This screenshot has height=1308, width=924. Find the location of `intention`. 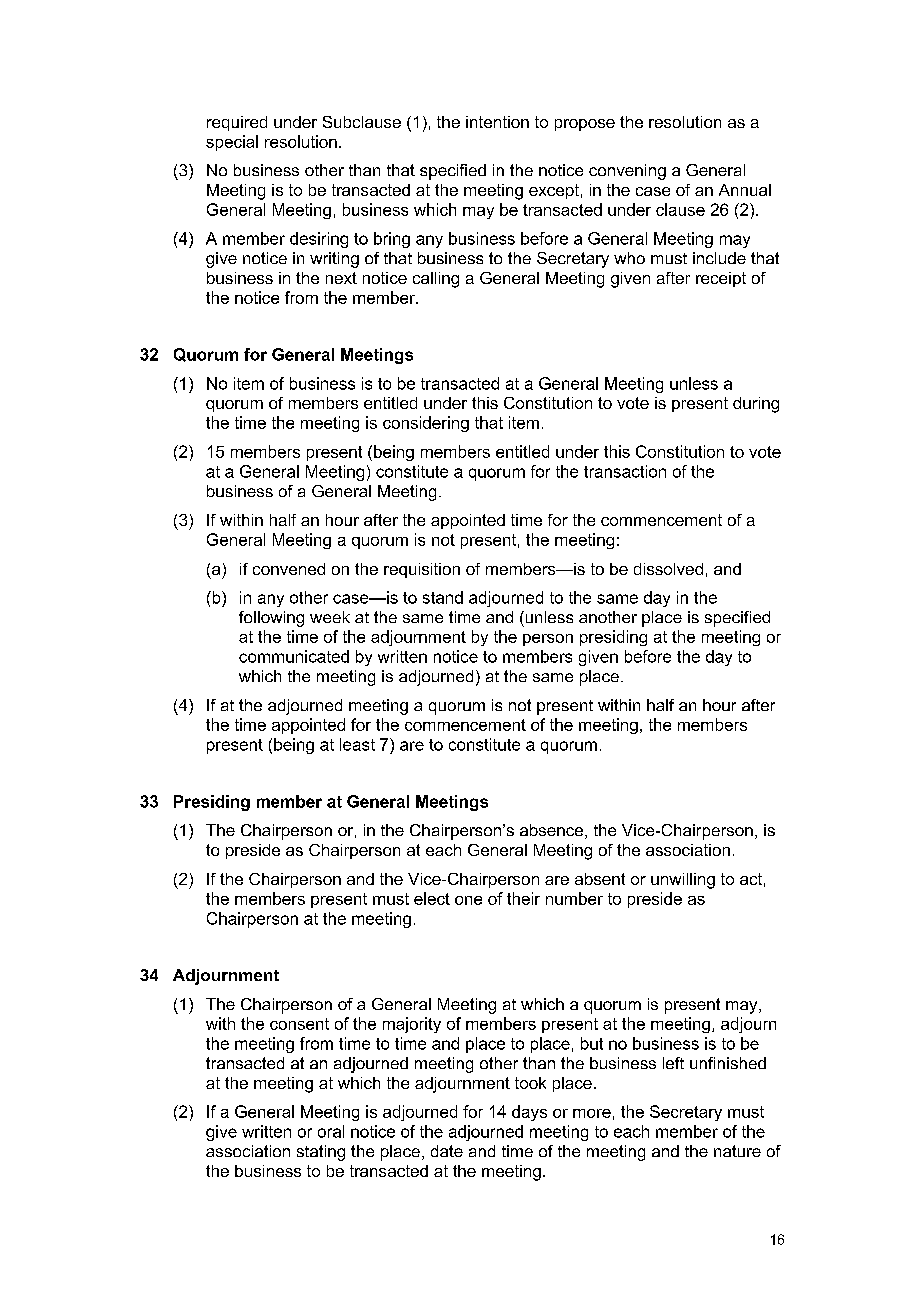

intention is located at coordinates (497, 122).
